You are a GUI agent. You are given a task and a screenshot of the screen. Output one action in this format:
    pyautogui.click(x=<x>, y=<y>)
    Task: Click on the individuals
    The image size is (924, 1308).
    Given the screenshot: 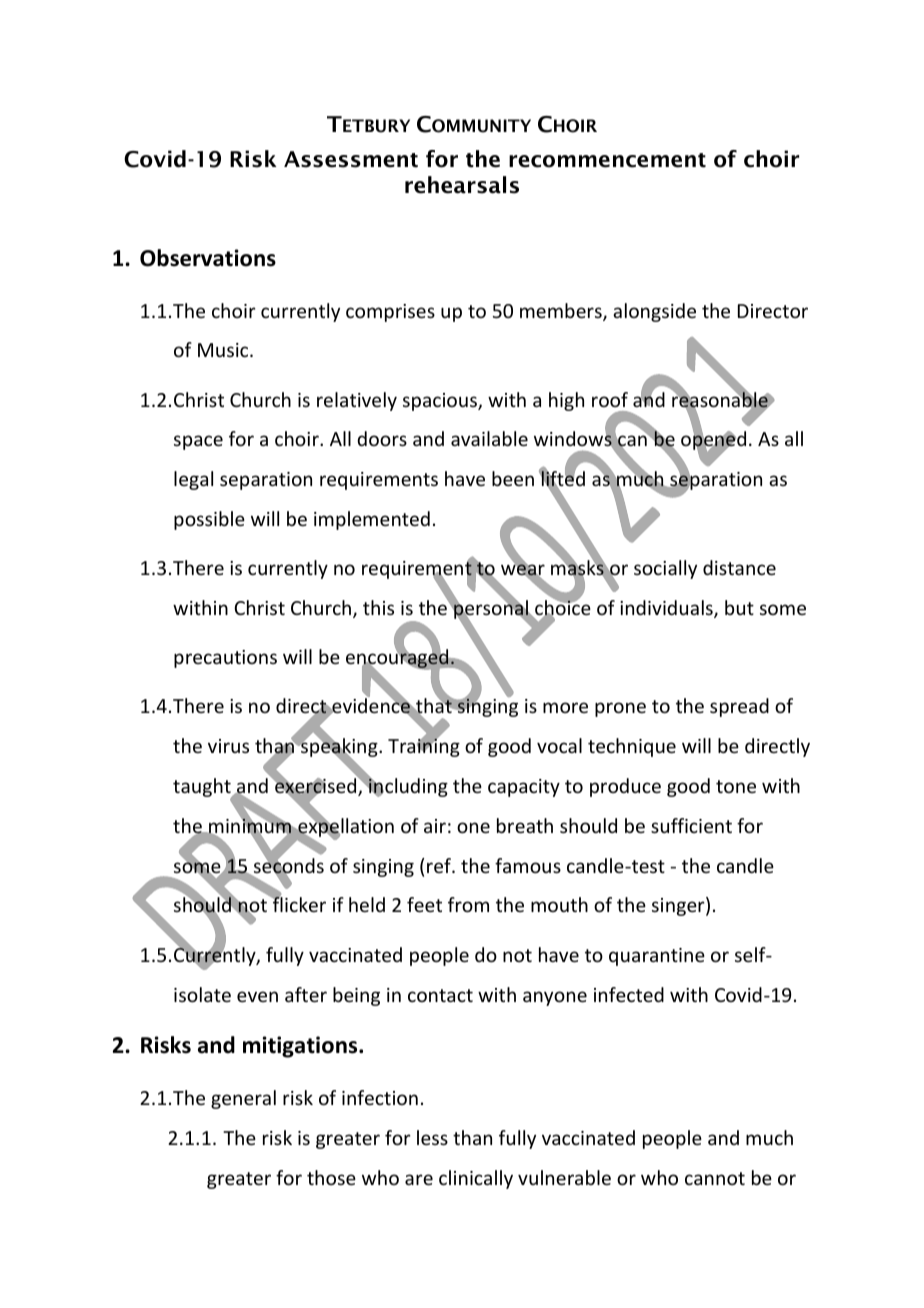 What is the action you would take?
    pyautogui.click(x=667, y=609)
